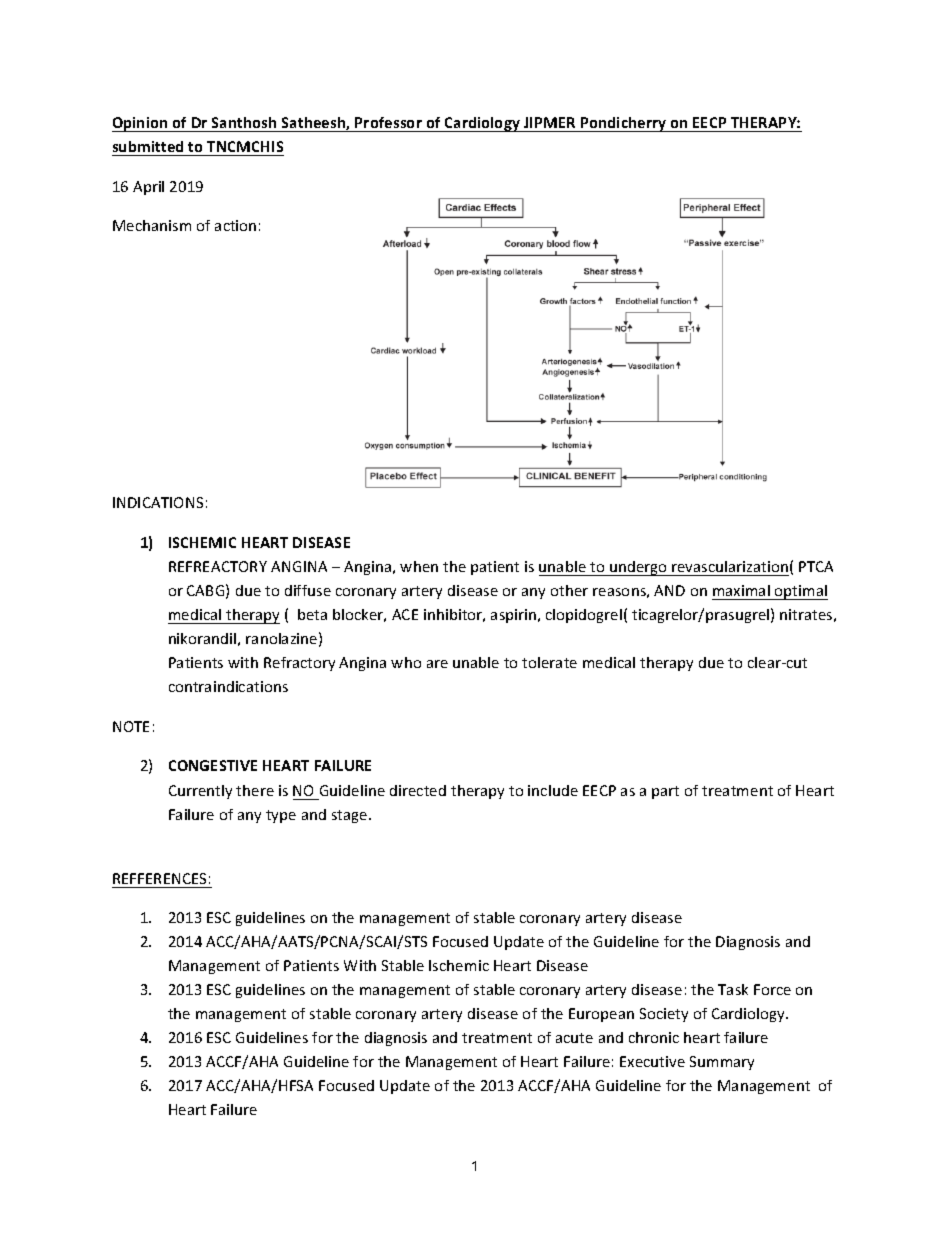 The height and width of the page is (1233, 952). What do you see at coordinates (419, 566) in the page?
I see `when` at bounding box center [419, 566].
